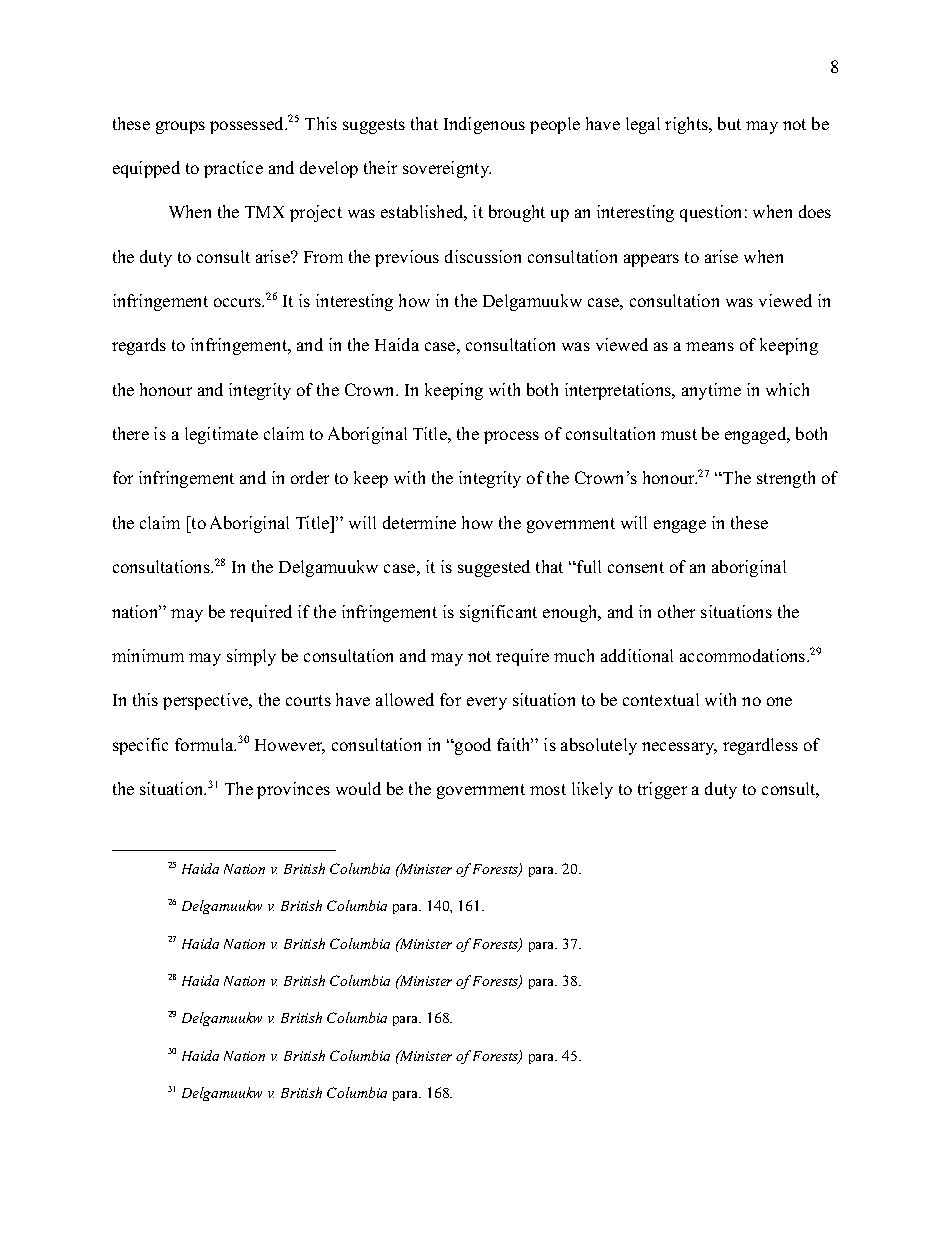 The height and width of the image is (1233, 952). Describe the element at coordinates (205, 744) in the image. I see `formula` at that location.
